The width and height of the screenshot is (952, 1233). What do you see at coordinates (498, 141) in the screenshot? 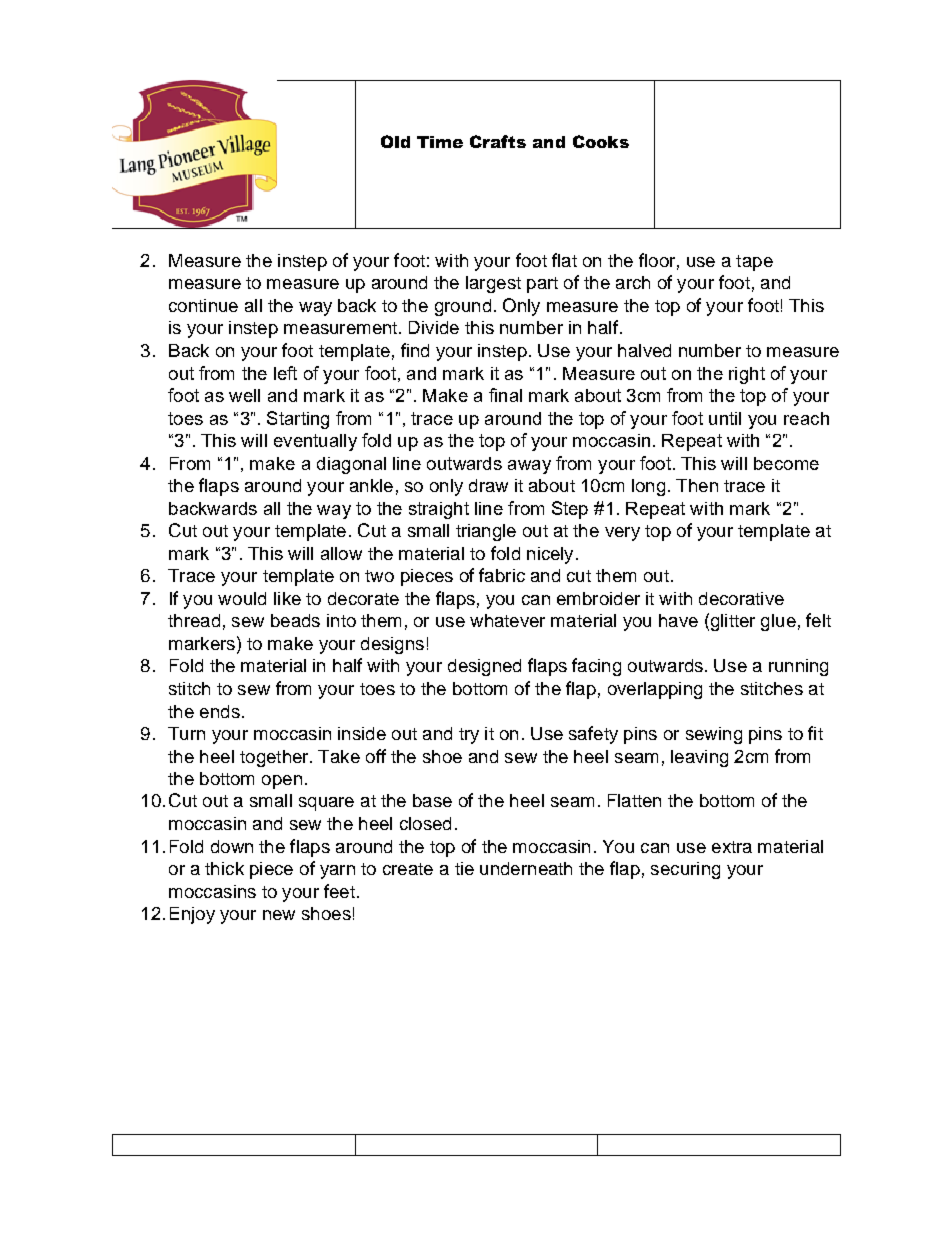
I see `Crafts` at bounding box center [498, 141].
